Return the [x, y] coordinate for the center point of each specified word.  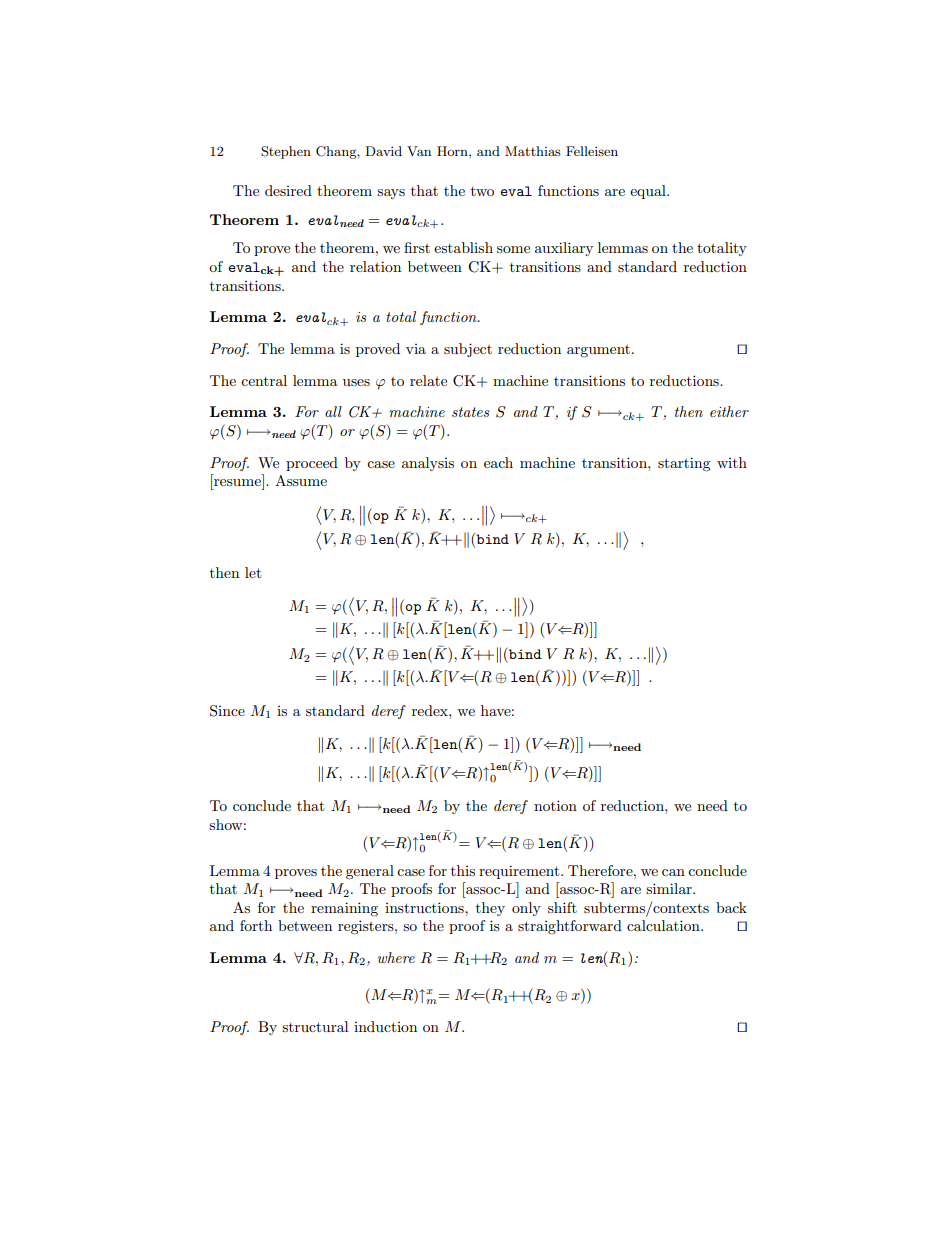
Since [227, 711]
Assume [301, 480]
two [482, 191]
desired [288, 190]
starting [684, 464]
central [264, 380]
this [463, 870]
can [673, 872]
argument [600, 351]
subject [468, 350]
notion [555, 805]
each [498, 462]
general [370, 872]
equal [649, 192]
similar [670, 888]
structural [315, 1026]
